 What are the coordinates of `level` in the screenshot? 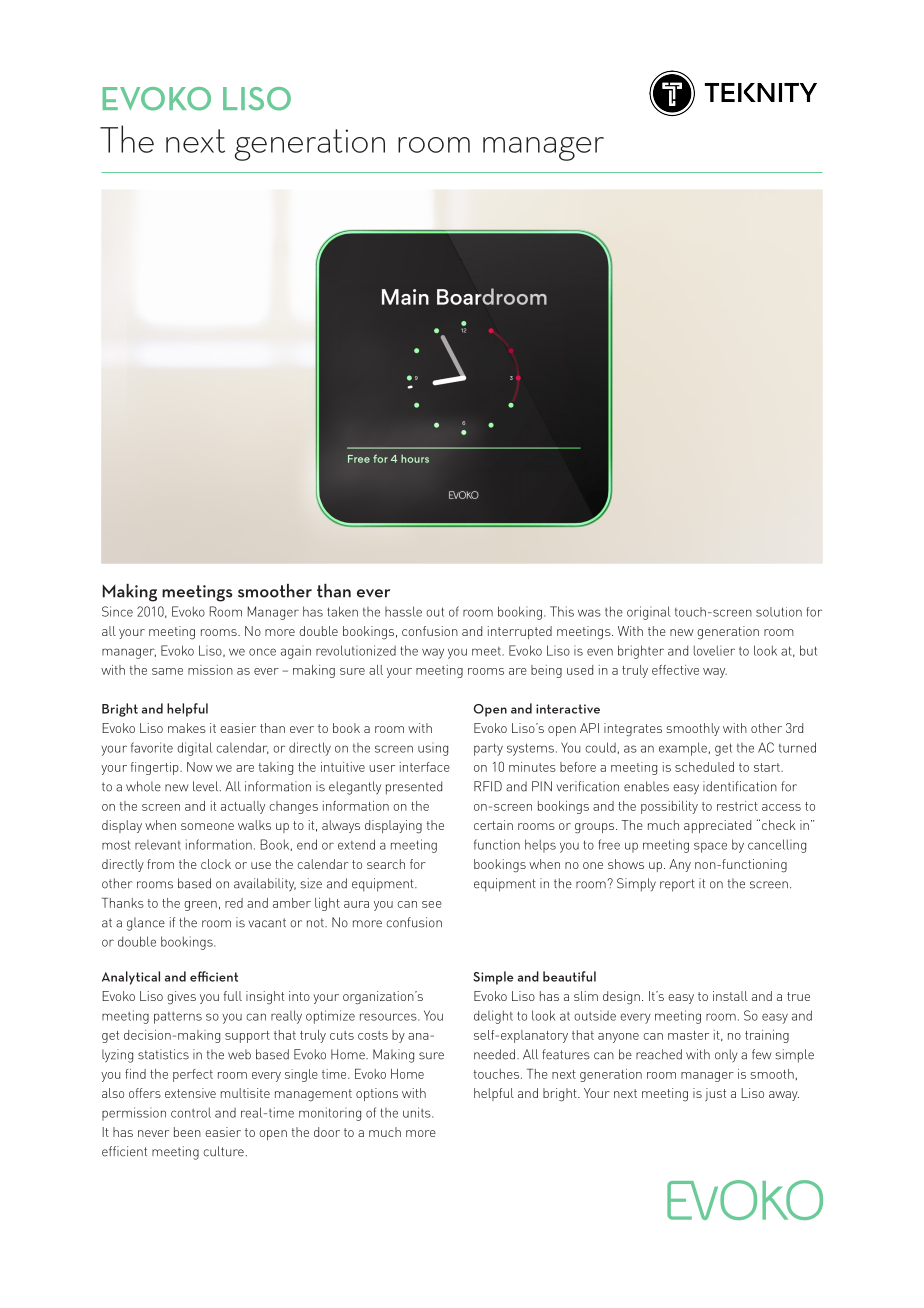 It's located at (207, 786).
